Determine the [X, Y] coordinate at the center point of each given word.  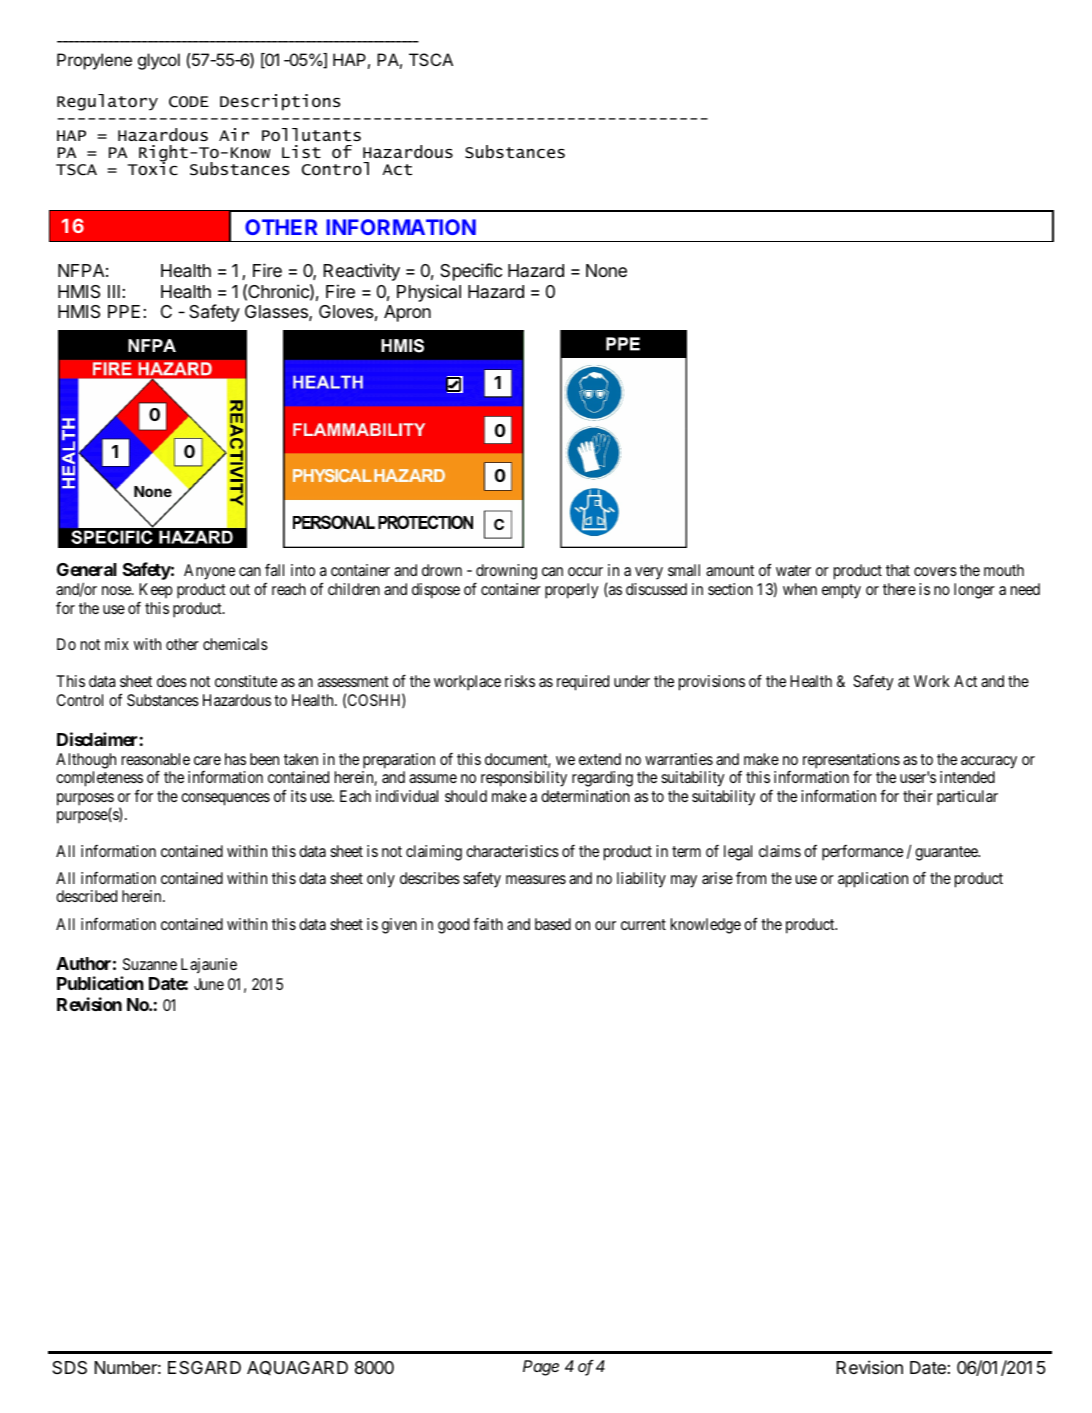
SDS [69, 1367]
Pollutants [311, 134]
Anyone [209, 572]
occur [585, 571]
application [873, 880]
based [553, 924]
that [898, 570]
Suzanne [150, 964]
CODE [189, 102]
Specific [471, 272]
